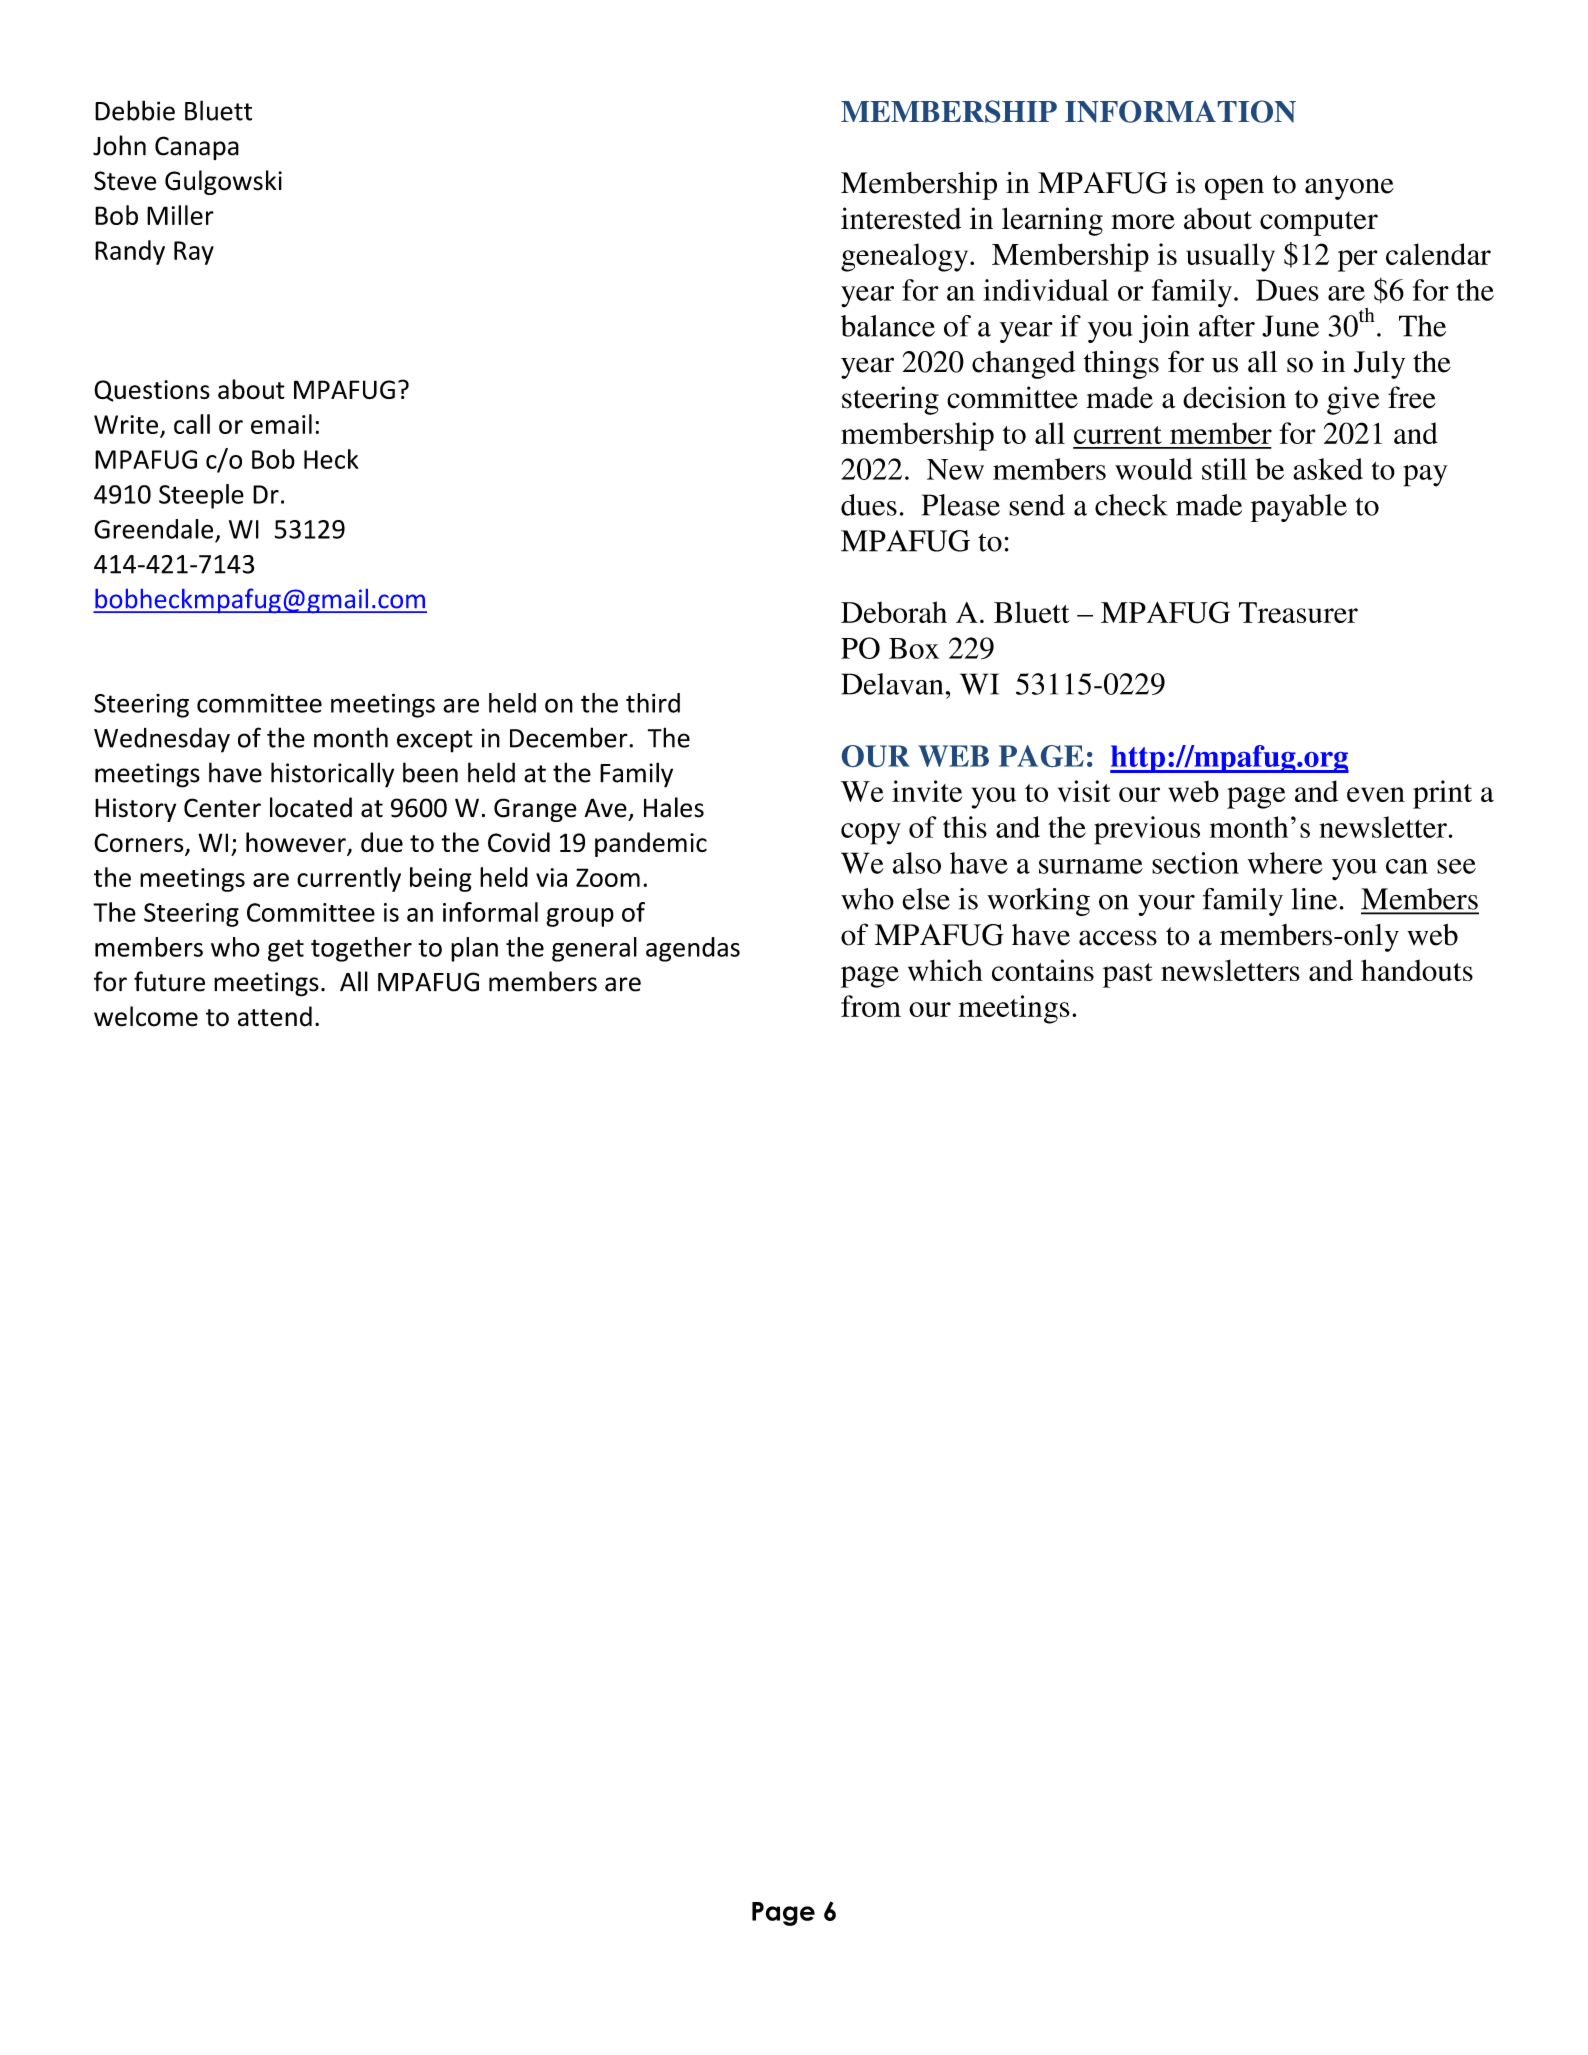 The width and height of the screenshot is (1588, 2055). Describe the element at coordinates (119, 145) in the screenshot. I see `John` at that location.
